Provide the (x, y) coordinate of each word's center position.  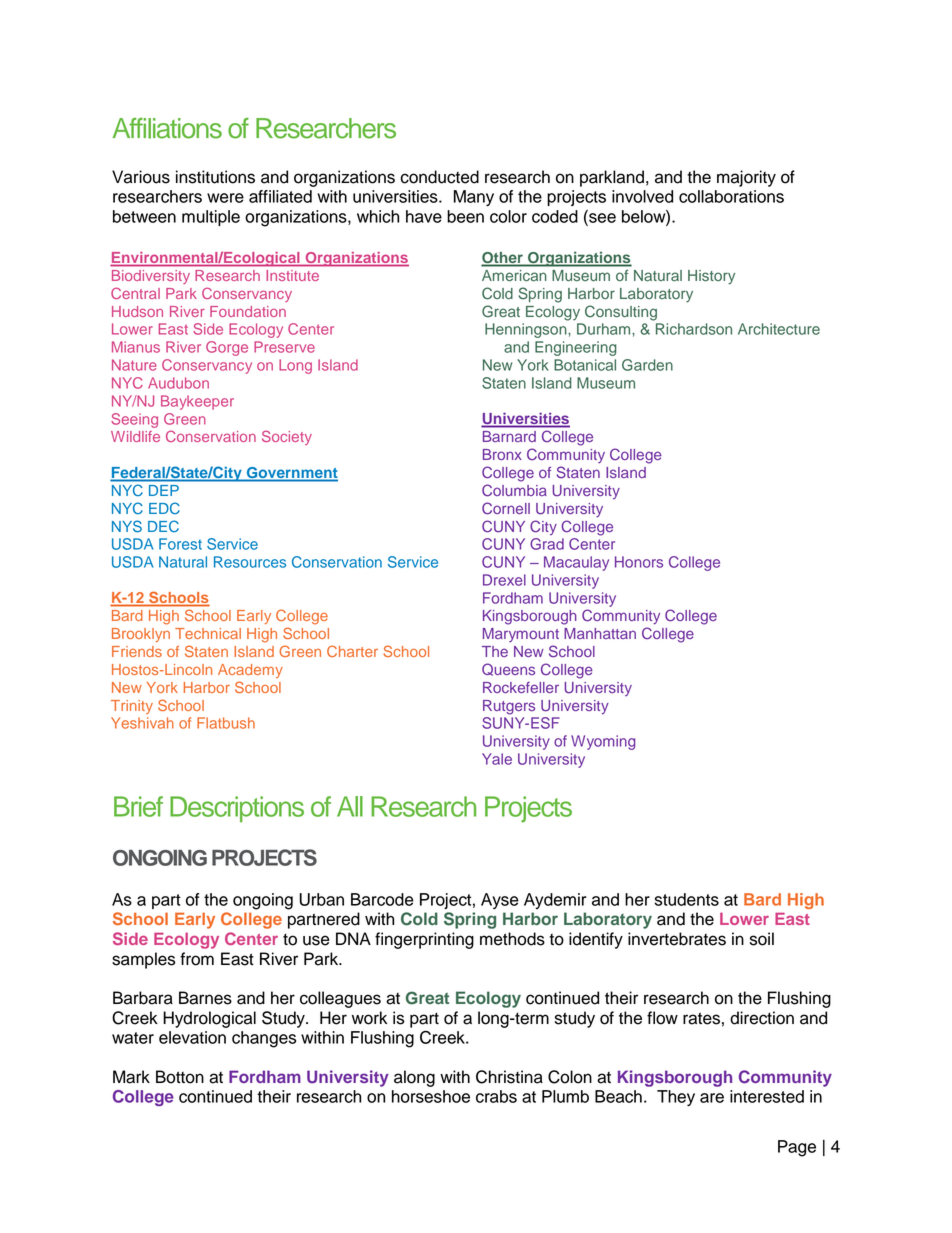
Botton (180, 1077)
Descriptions (237, 809)
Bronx (502, 454)
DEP (164, 490)
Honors (639, 562)
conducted (439, 177)
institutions (215, 177)
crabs (496, 1096)
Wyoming (603, 742)
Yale (497, 759)
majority (746, 178)
